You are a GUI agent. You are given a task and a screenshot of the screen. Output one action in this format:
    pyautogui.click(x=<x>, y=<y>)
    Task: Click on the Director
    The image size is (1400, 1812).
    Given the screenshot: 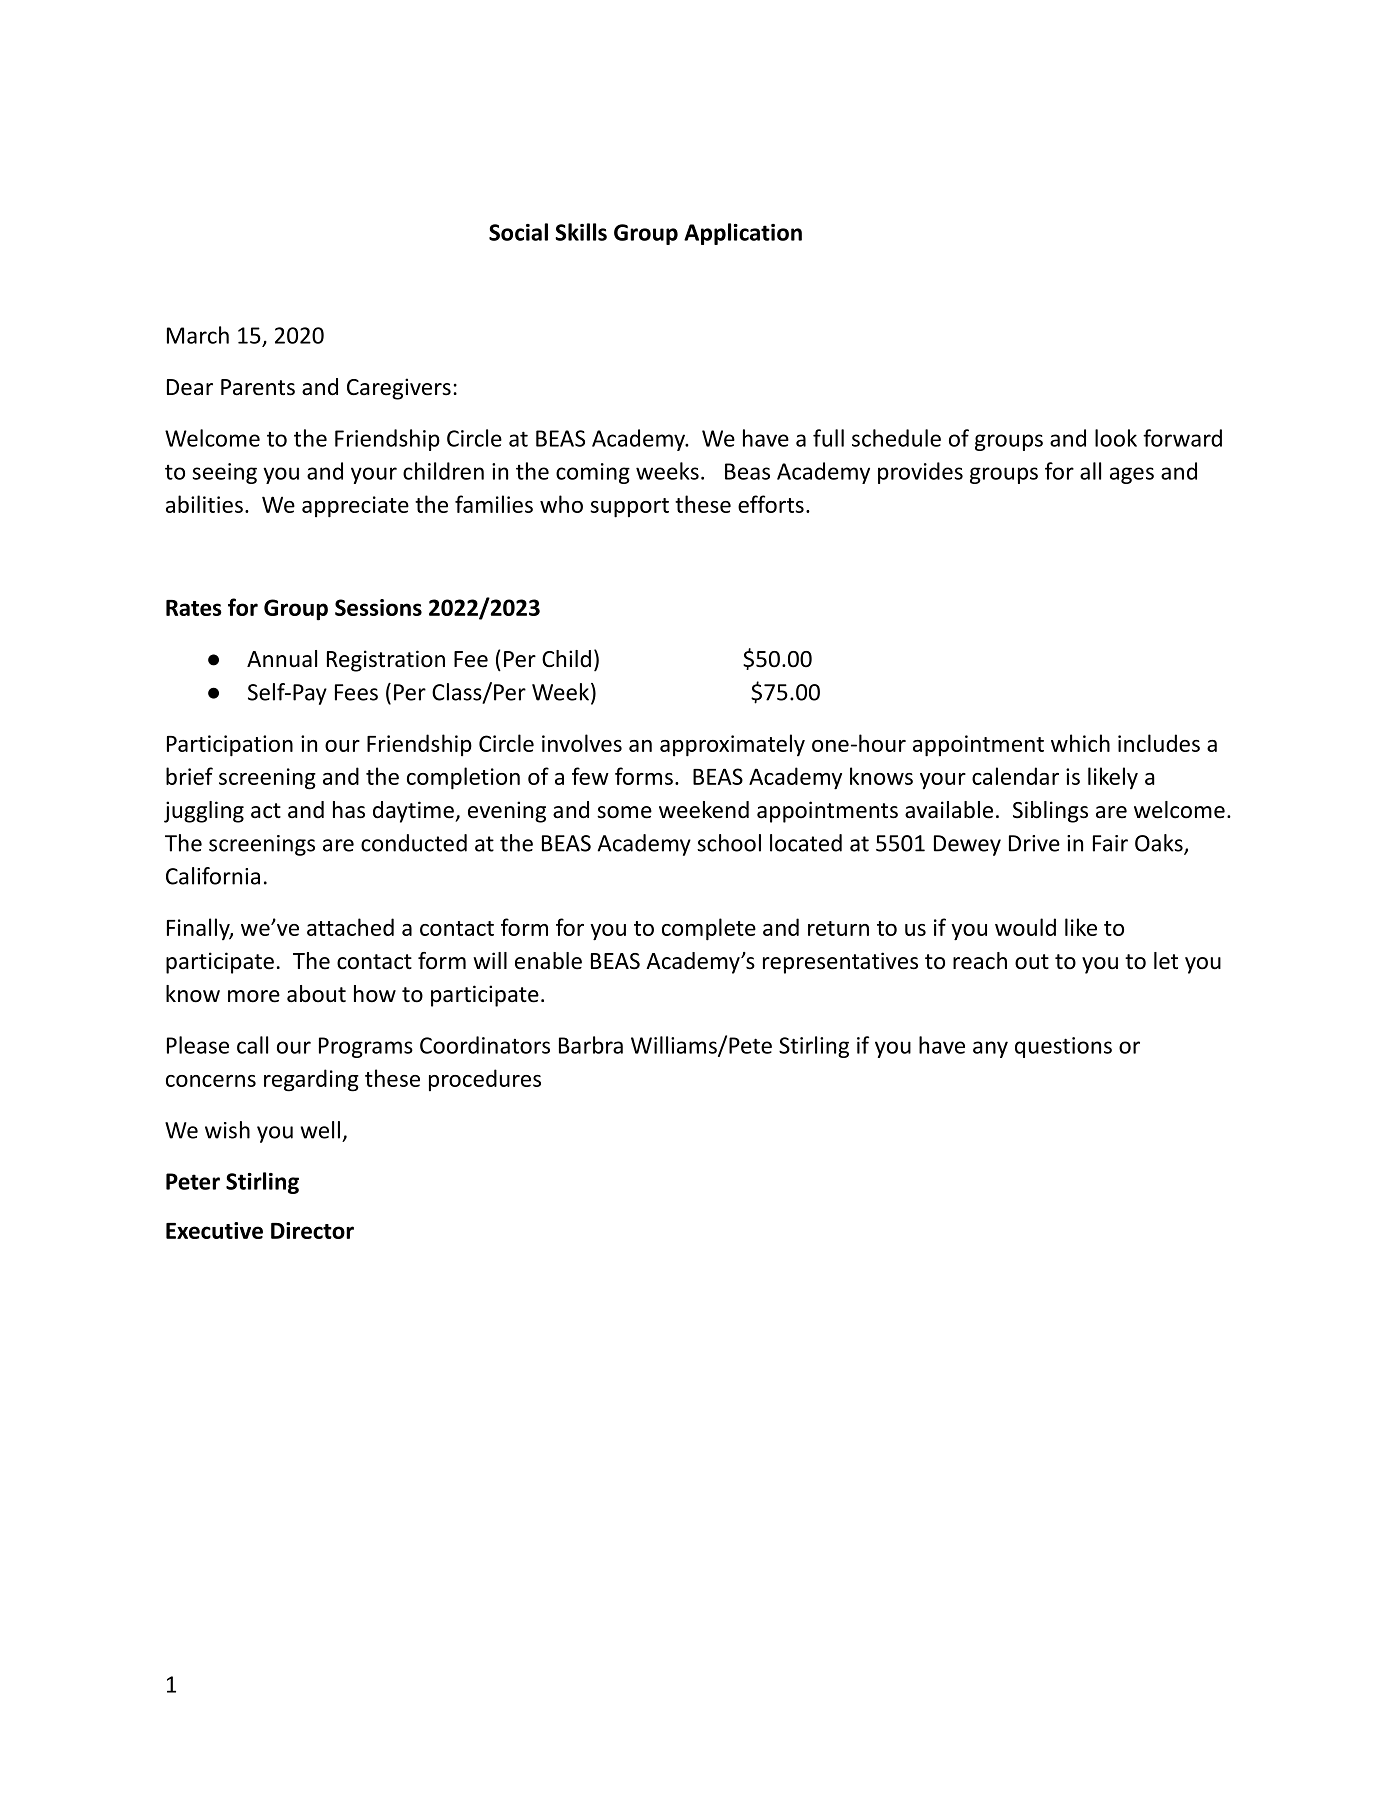 What is the action you would take?
    pyautogui.click(x=312, y=1230)
